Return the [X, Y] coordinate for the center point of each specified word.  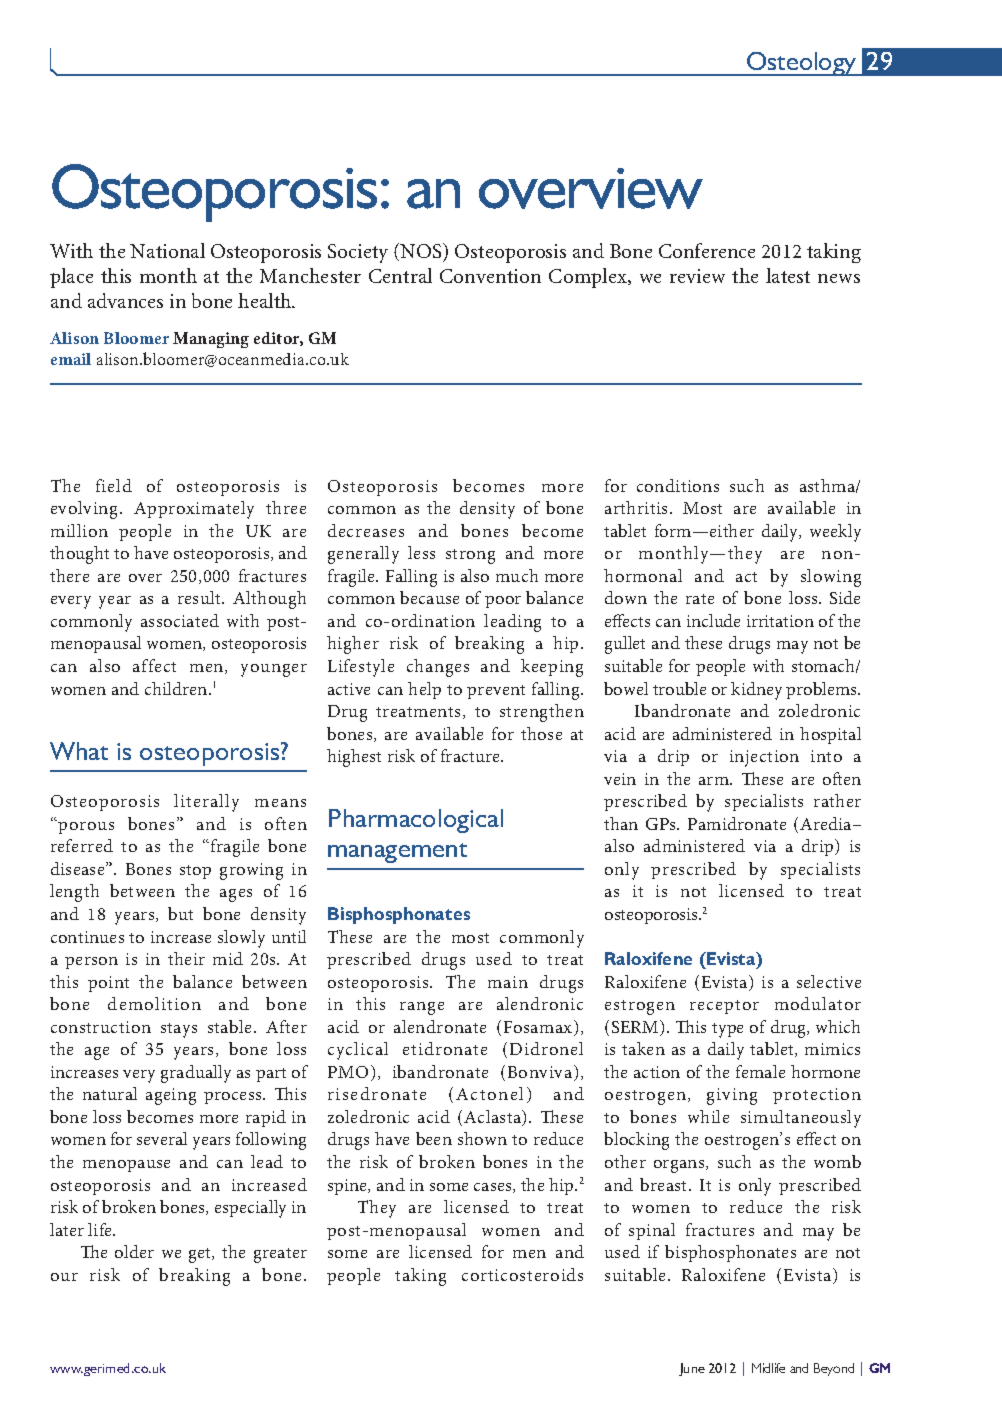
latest [788, 275]
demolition [154, 1003]
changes [438, 668]
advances [125, 300]
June [692, 1369]
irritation [780, 621]
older [134, 1251]
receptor [724, 1007]
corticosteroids [522, 1274]
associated [180, 620]
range [422, 1008]
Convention [490, 276]
